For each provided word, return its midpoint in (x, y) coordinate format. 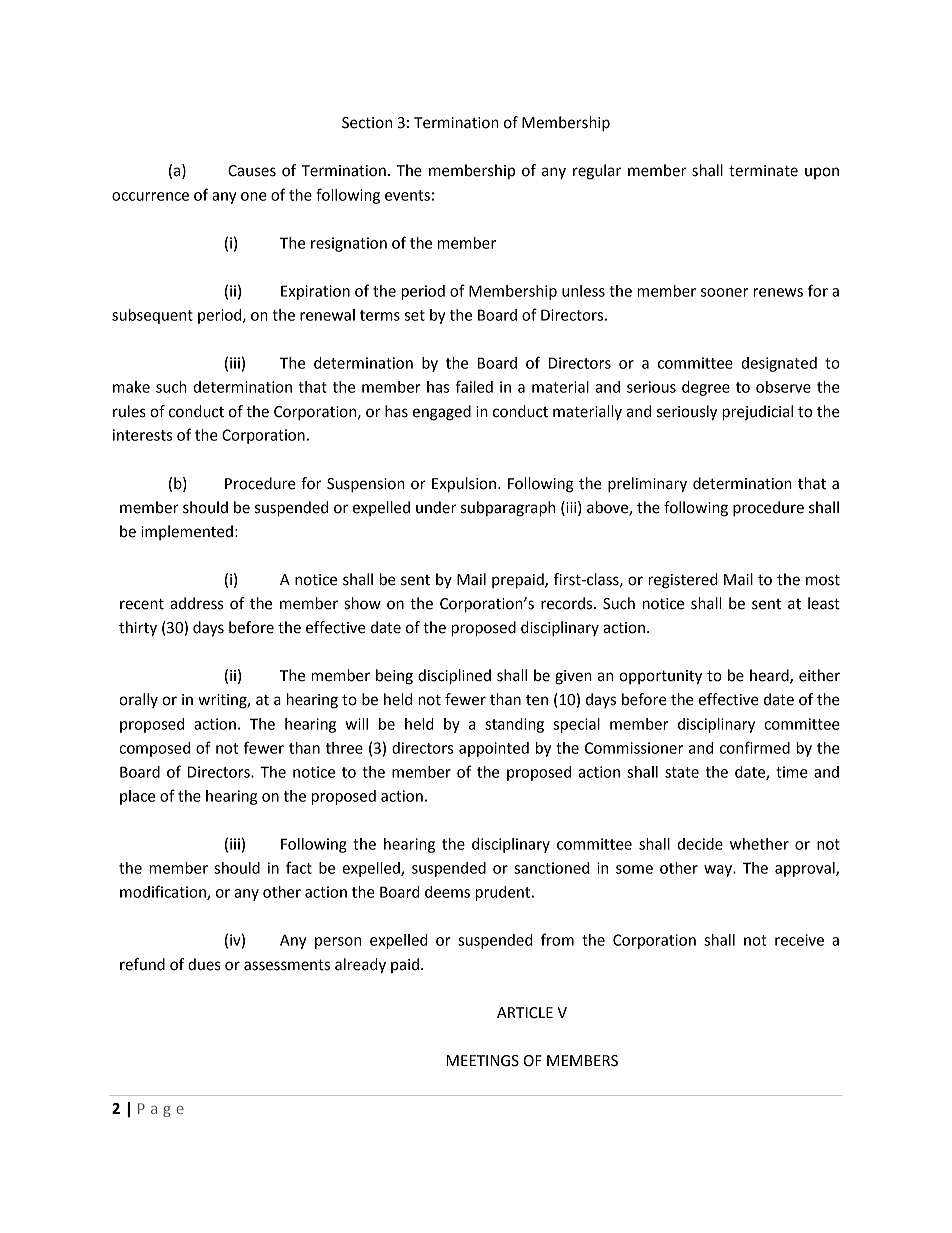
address (196, 603)
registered (683, 581)
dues (204, 964)
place (137, 797)
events (407, 195)
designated (779, 364)
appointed (494, 749)
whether (759, 844)
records (568, 603)
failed (474, 386)
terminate (763, 171)
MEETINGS (482, 1061)
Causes (252, 171)
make (131, 387)
